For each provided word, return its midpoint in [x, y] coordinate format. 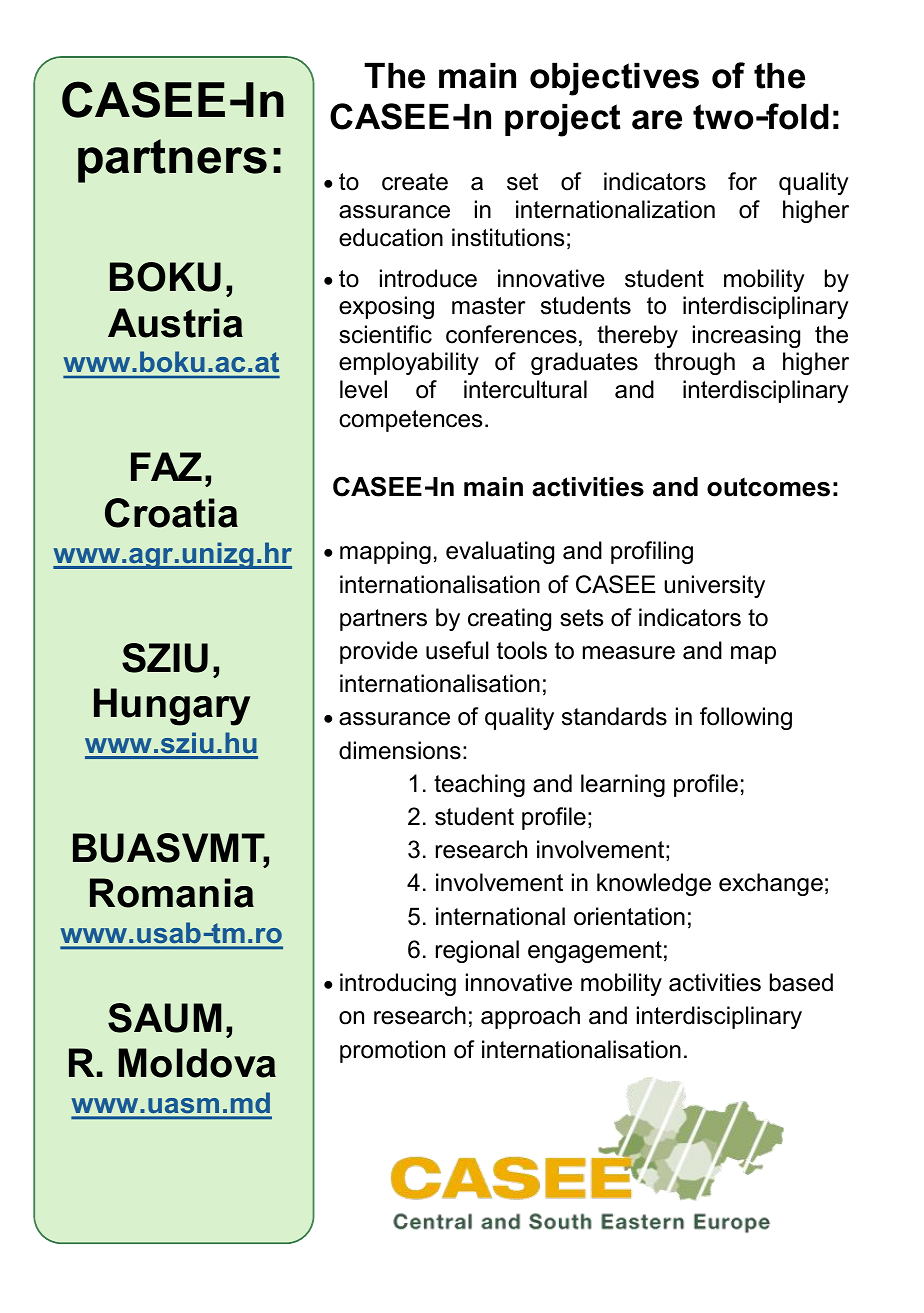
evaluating [500, 552]
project [562, 120]
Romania [172, 893]
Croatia [171, 513]
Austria [175, 323]
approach [530, 1017]
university [714, 586]
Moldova [197, 1063]
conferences [511, 334]
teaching [479, 785]
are [657, 120]
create [415, 182]
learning [623, 785]
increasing [746, 336]
